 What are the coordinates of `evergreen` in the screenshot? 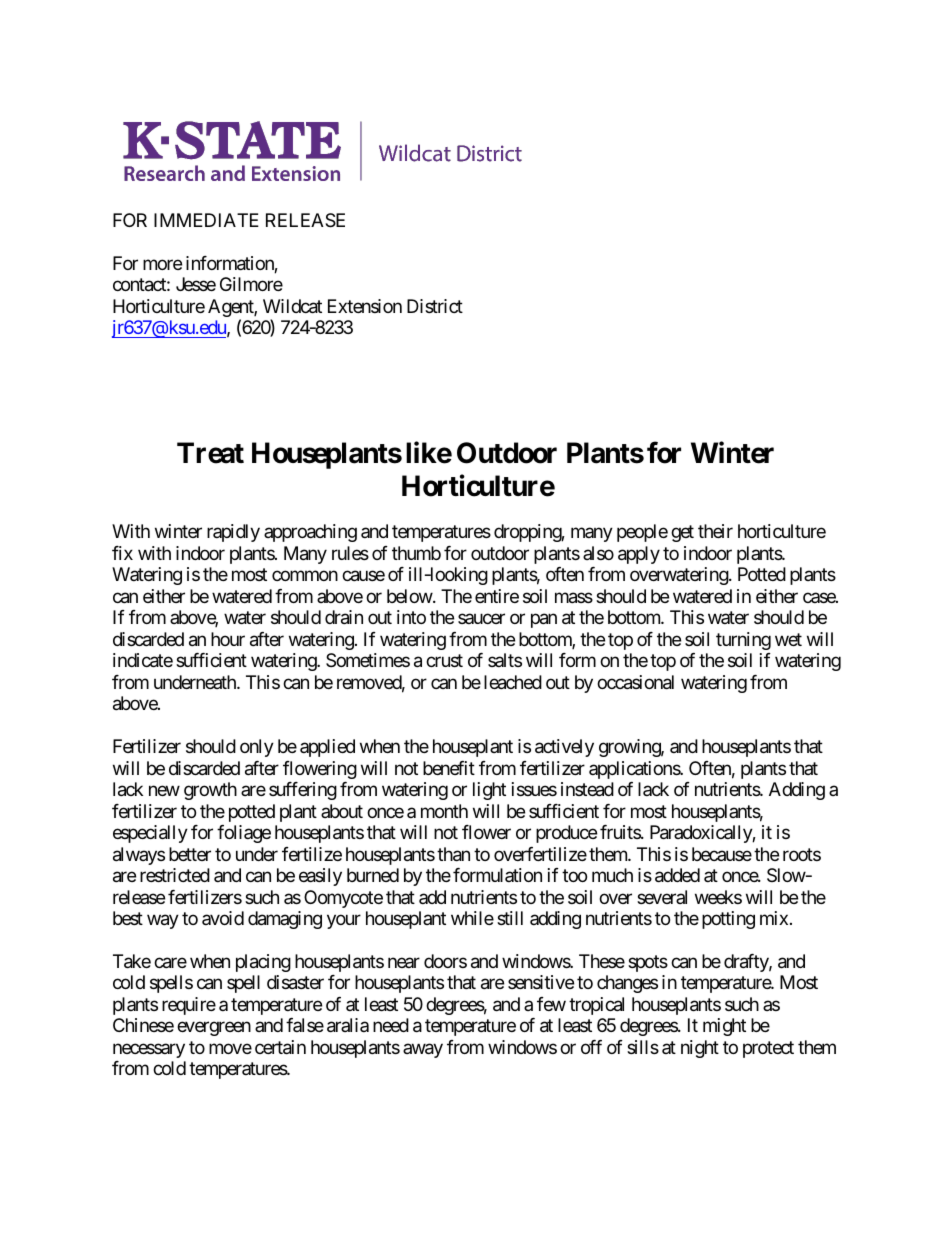 It's located at (214, 1029).
